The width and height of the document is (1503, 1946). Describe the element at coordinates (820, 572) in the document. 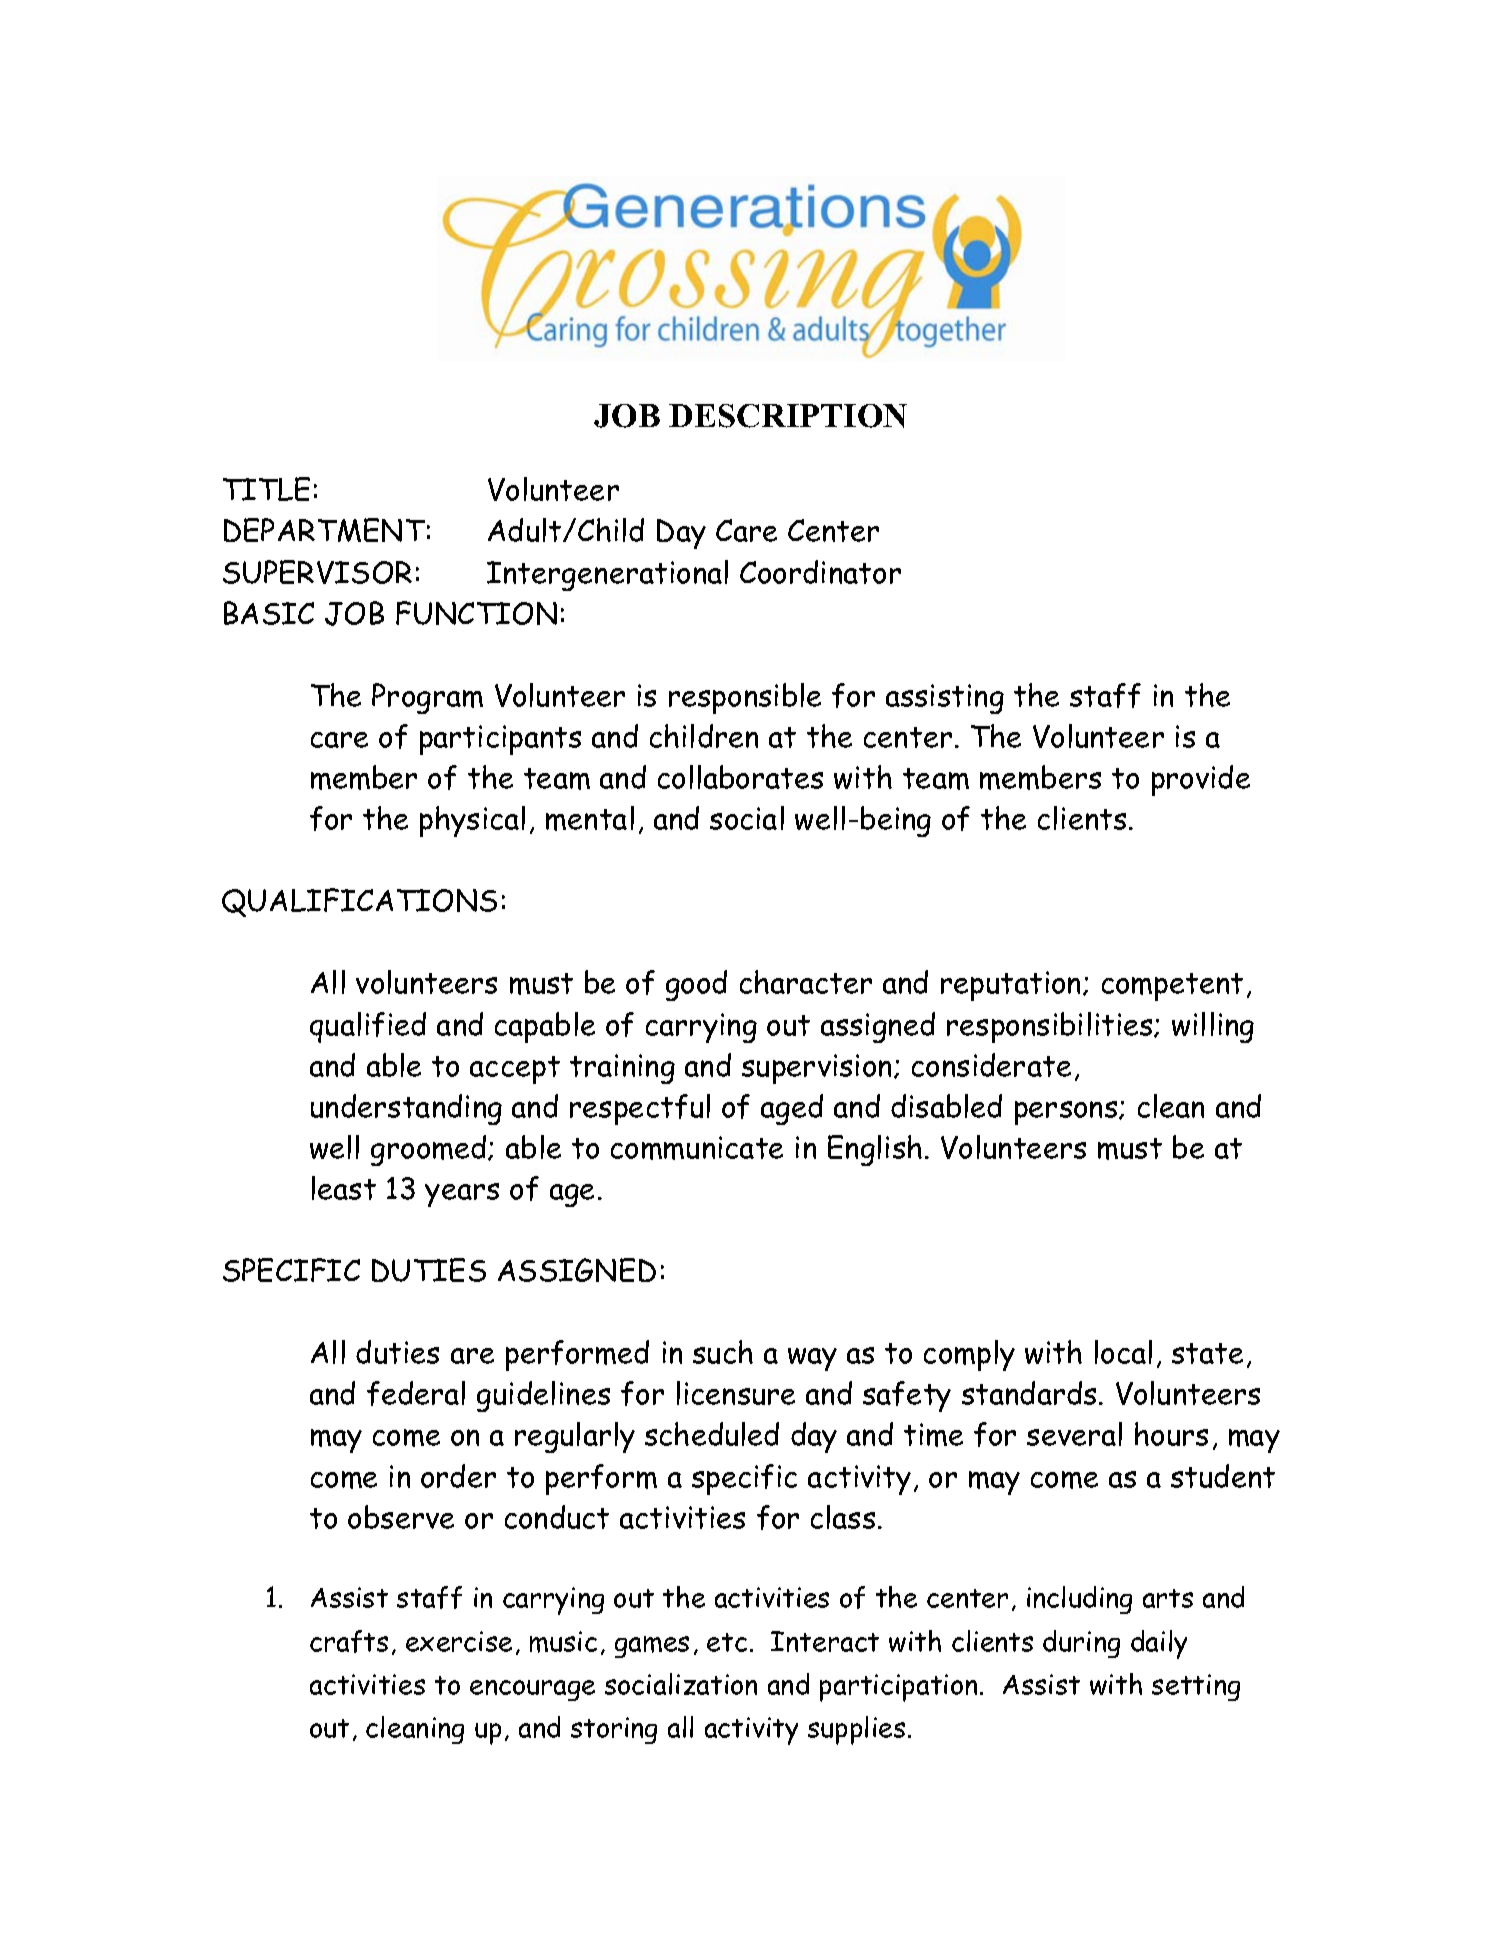

I see `Coordinator` at that location.
